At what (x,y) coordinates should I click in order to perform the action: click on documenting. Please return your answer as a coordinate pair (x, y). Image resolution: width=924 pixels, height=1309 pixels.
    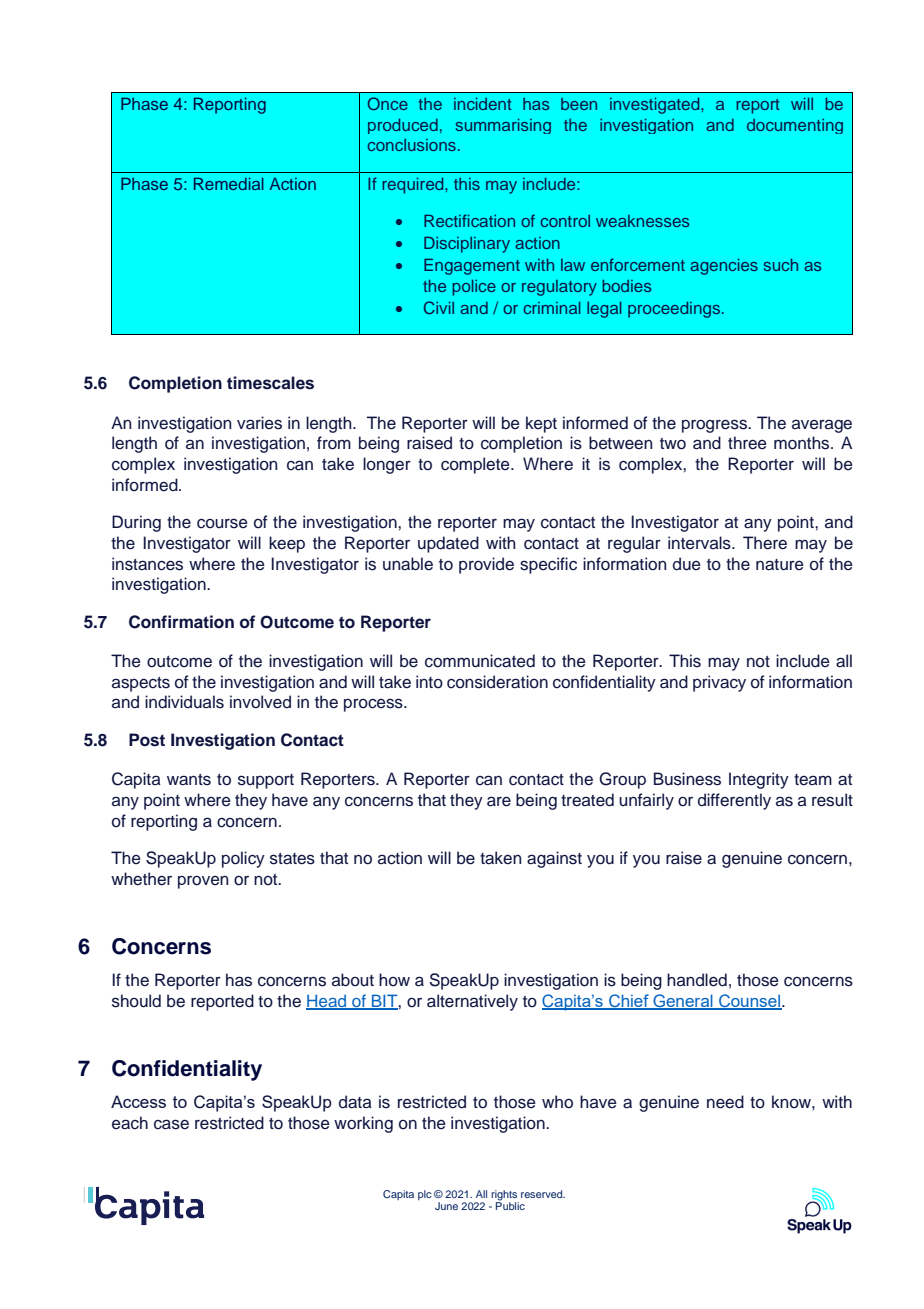
    Looking at the image, I should click on (795, 126).
